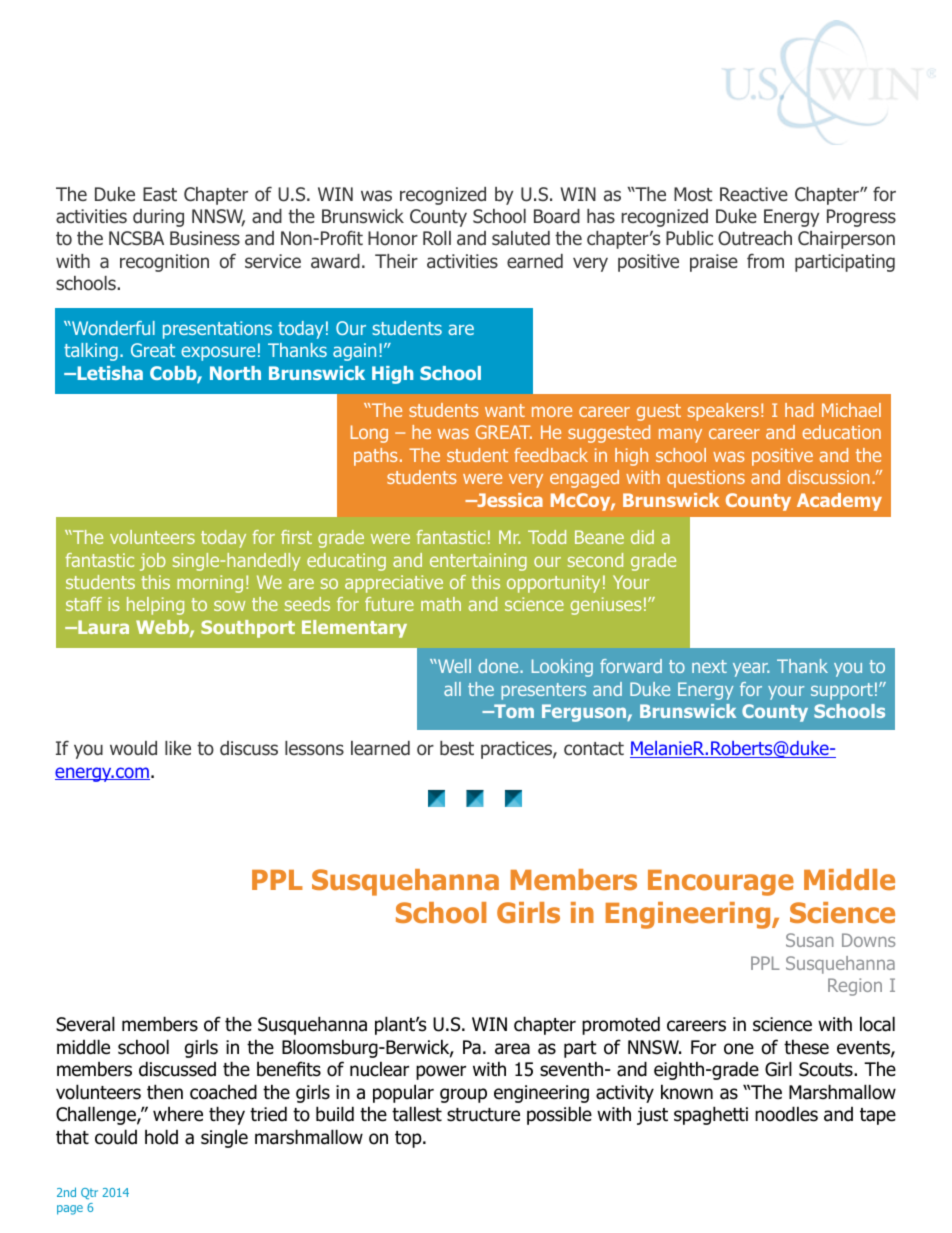 The height and width of the document is (1233, 952). What do you see at coordinates (178, 748) in the document?
I see `like` at bounding box center [178, 748].
